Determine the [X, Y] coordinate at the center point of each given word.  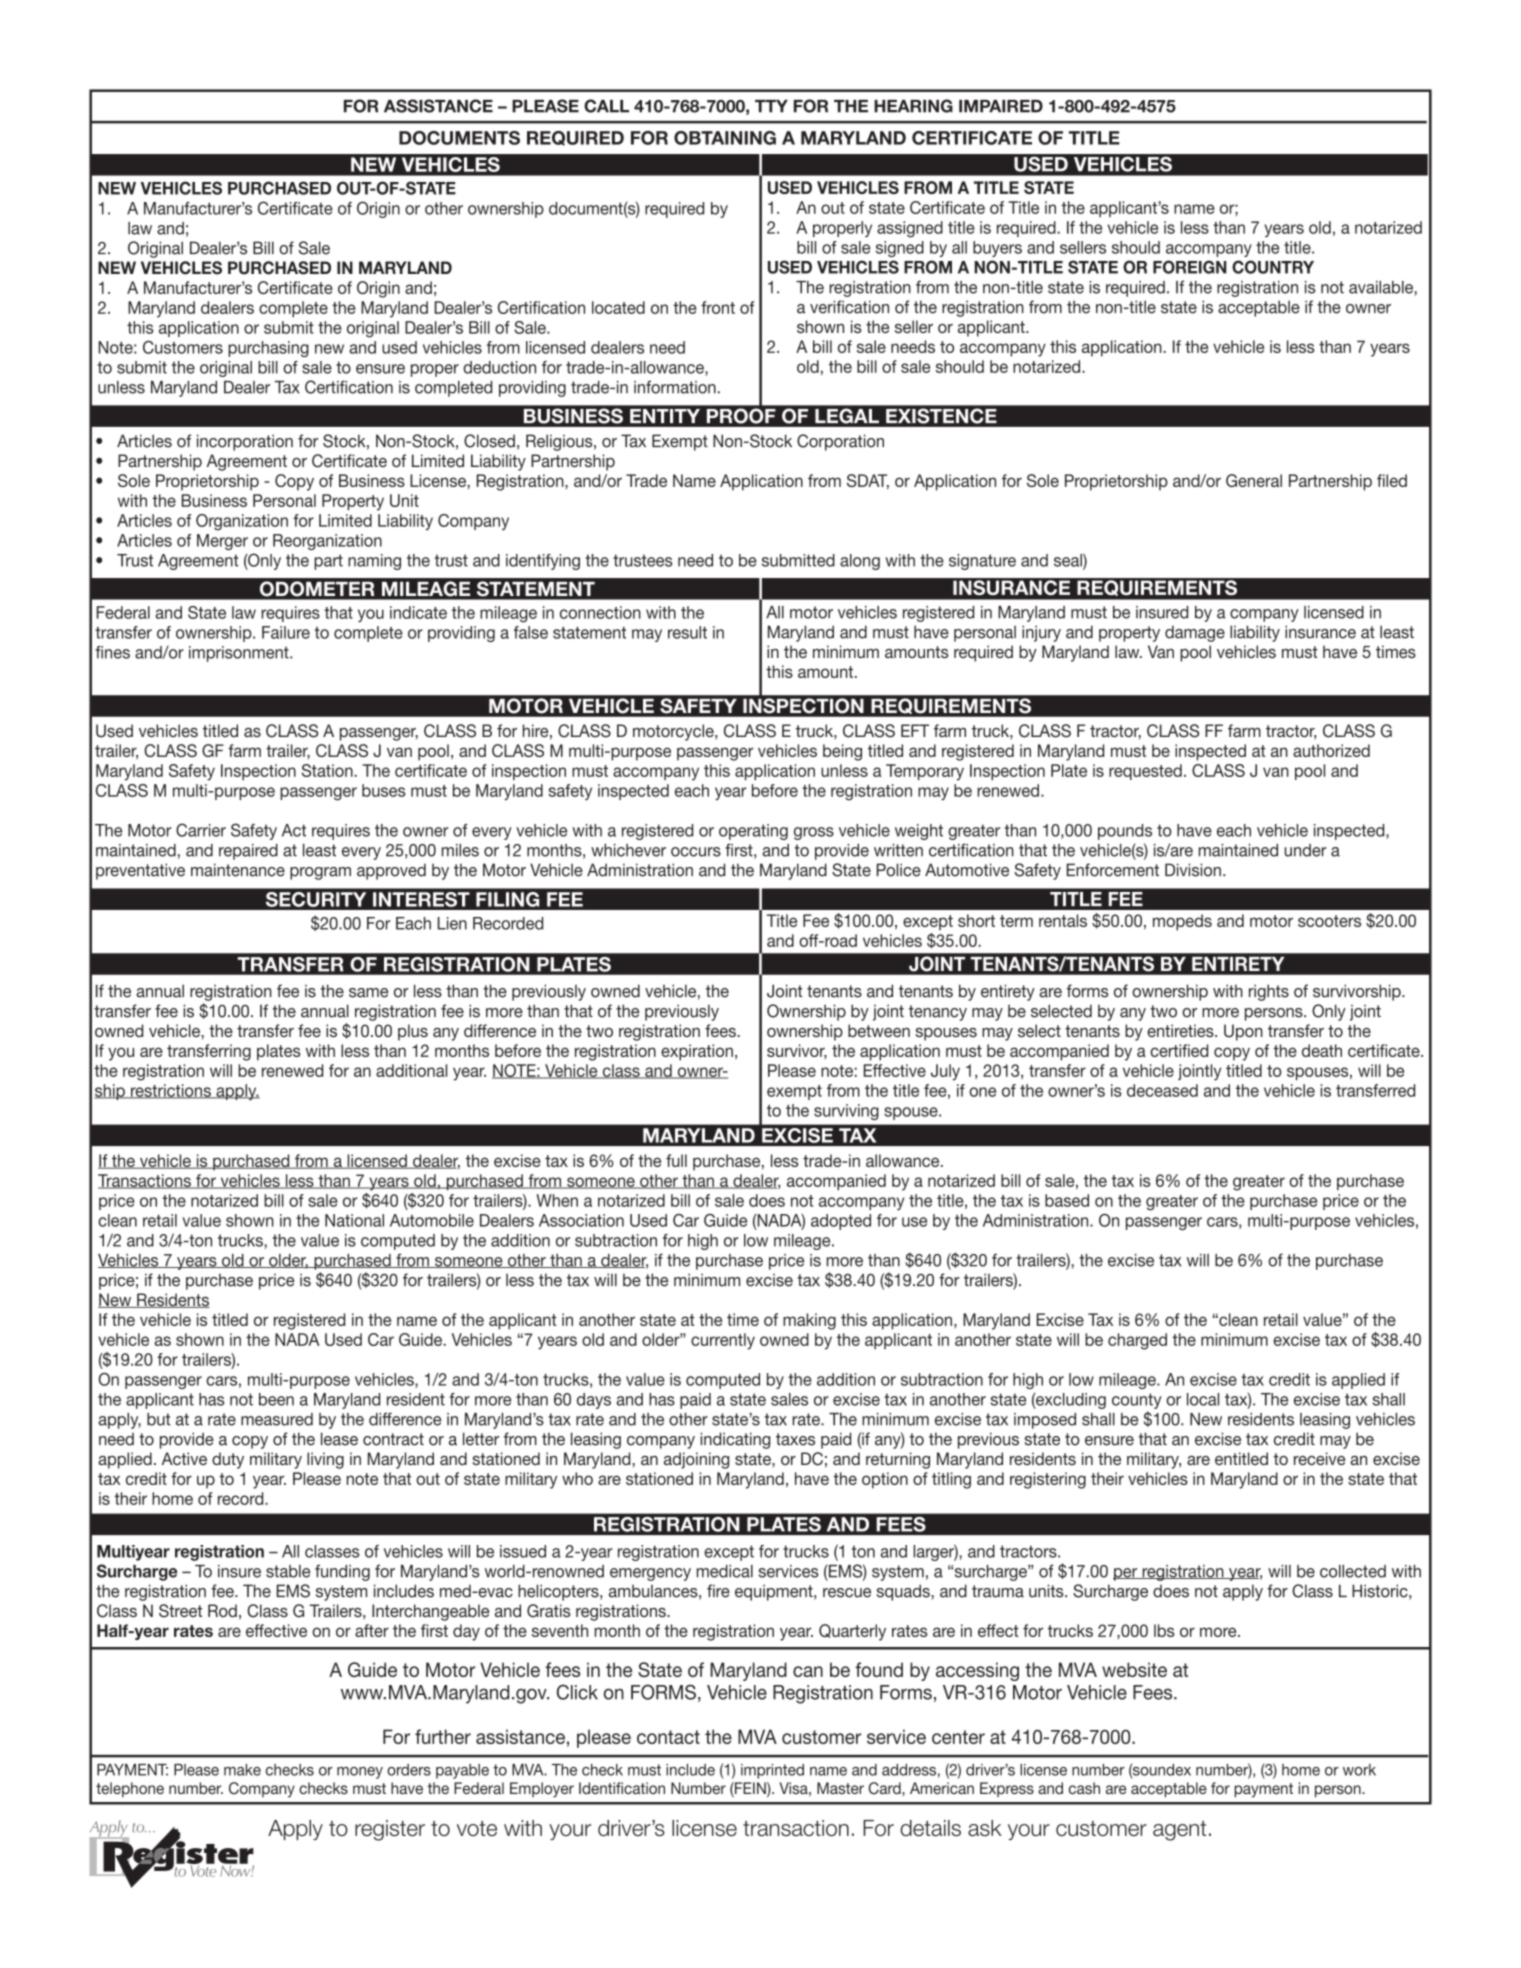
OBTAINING [725, 138]
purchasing [268, 349]
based [1067, 1200]
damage [1195, 633]
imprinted [772, 1771]
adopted [841, 1222]
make [242, 1770]
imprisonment [240, 654]
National [354, 1220]
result [687, 632]
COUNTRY [1273, 267]
